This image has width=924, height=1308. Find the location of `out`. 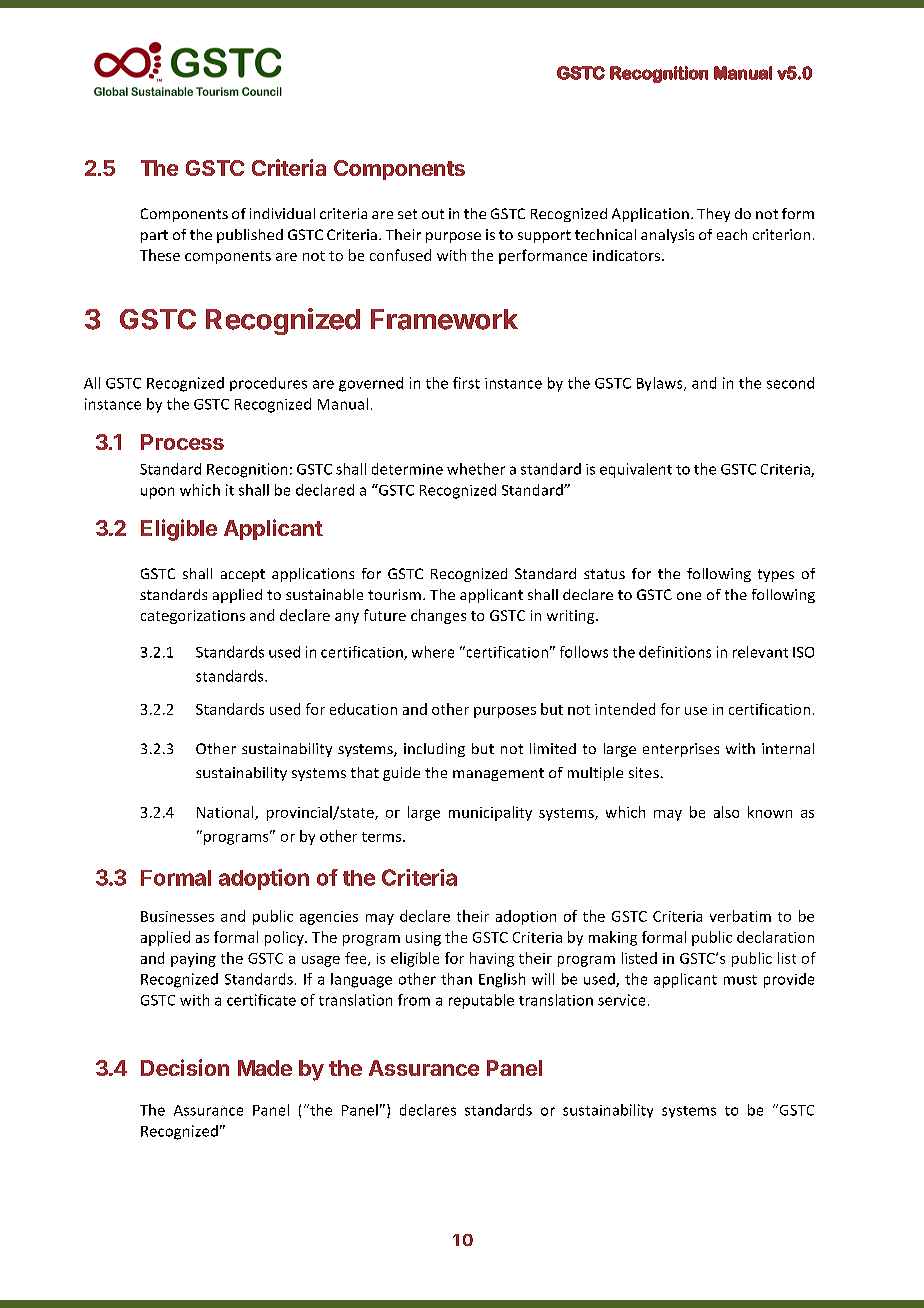

out is located at coordinates (433, 214).
